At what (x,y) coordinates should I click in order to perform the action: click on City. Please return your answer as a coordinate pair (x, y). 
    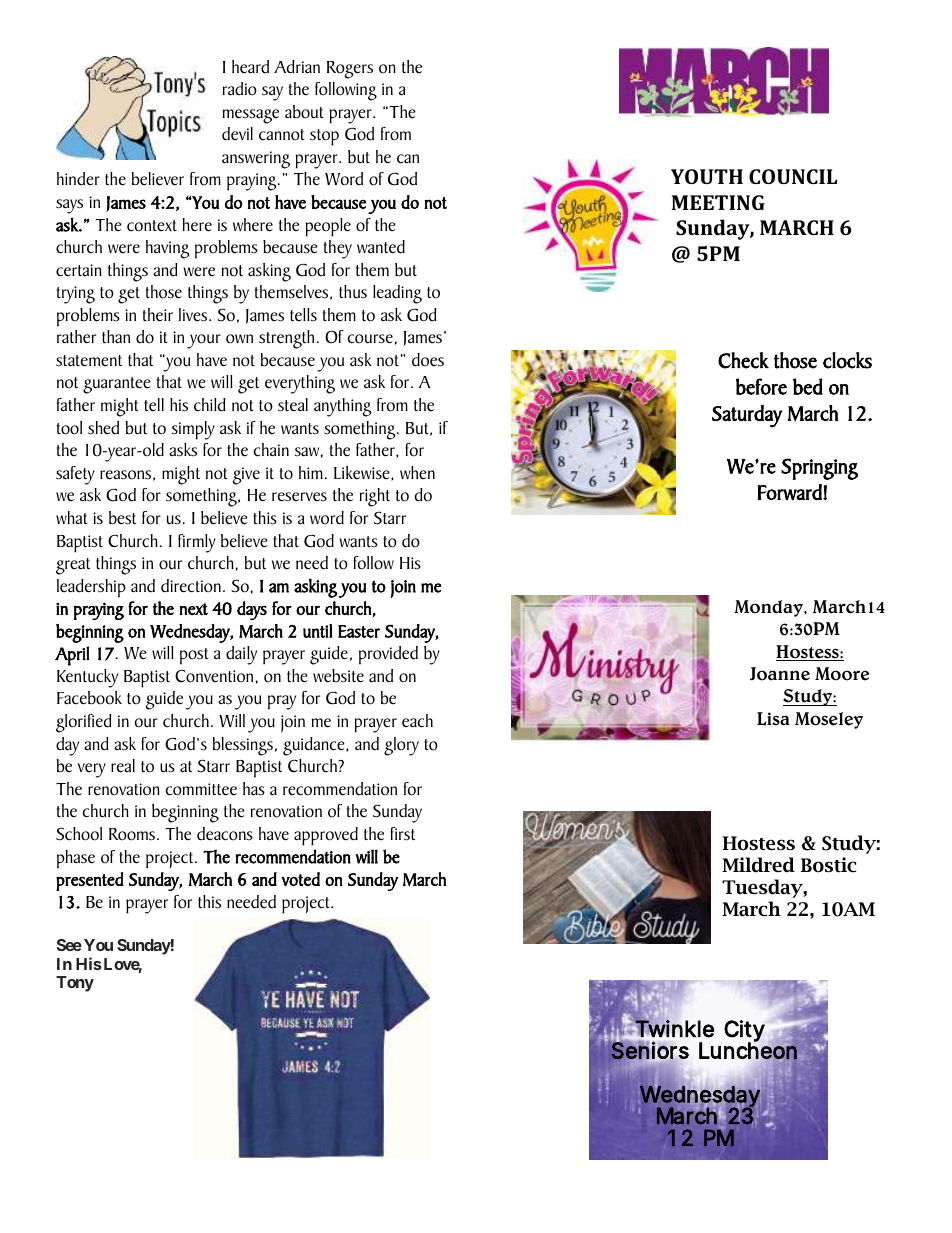
    Looking at the image, I should click on (747, 1032).
